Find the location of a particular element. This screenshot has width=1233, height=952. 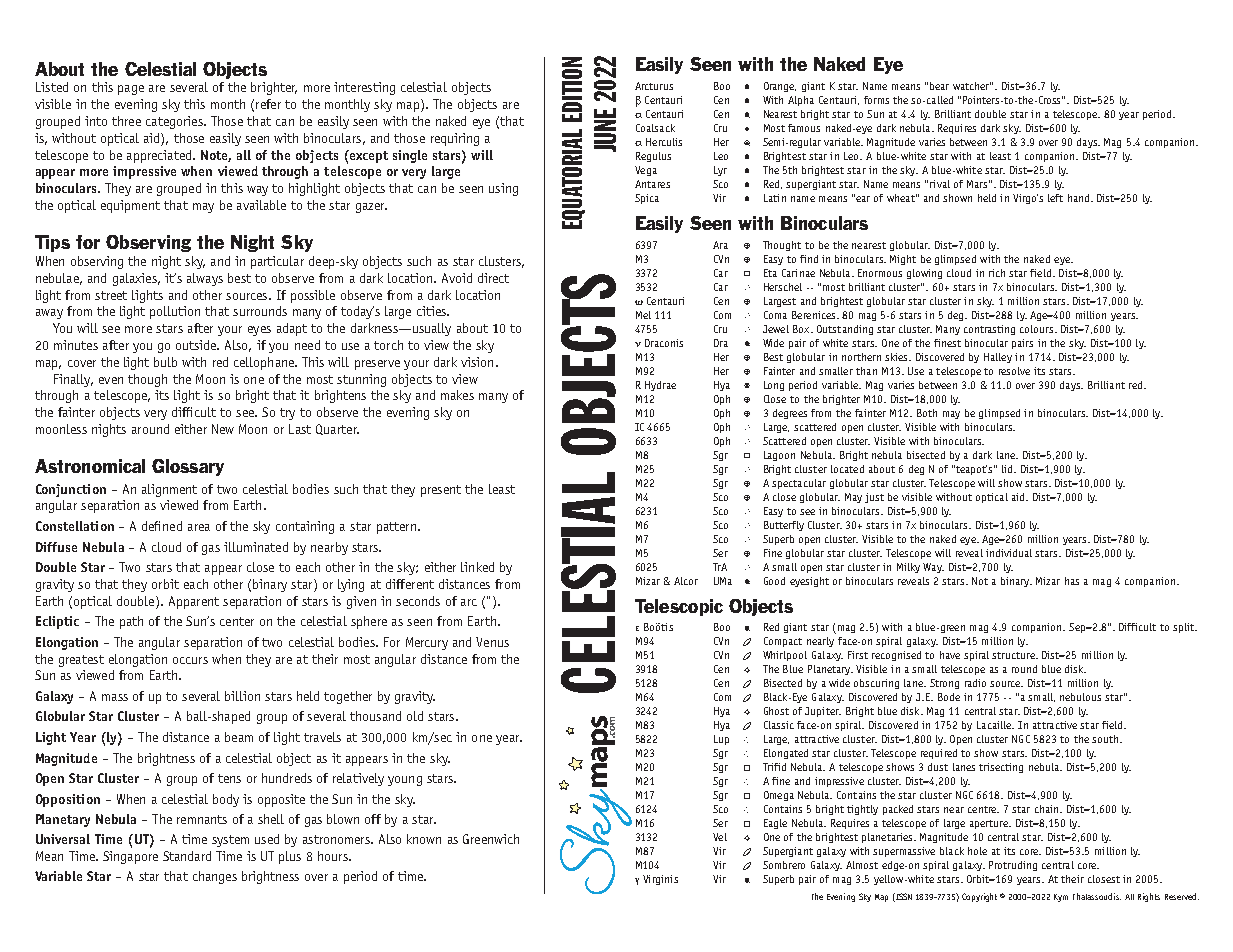

Both is located at coordinates (927, 413).
